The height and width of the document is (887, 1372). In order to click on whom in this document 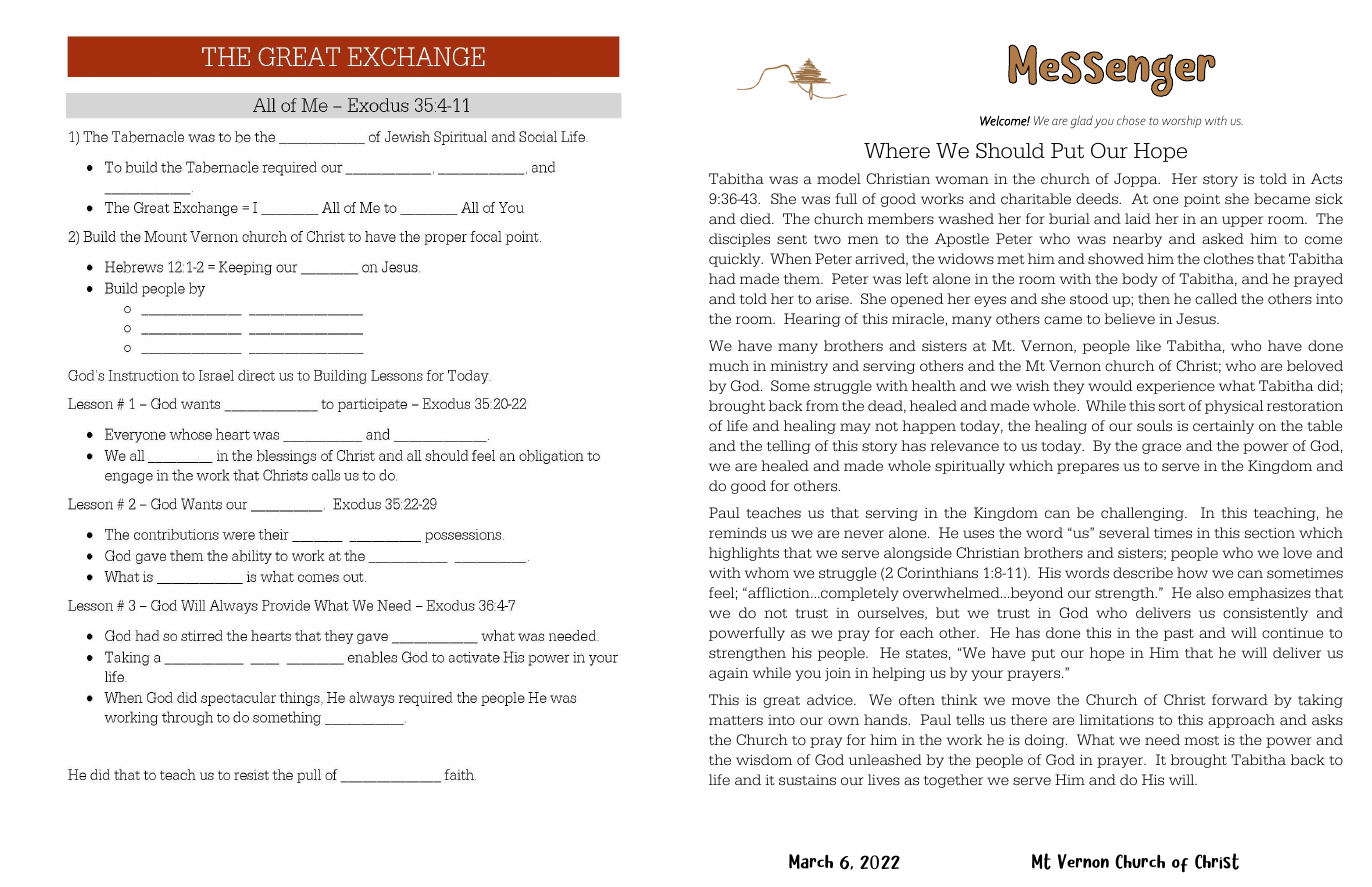, I will do `click(767, 573)`.
